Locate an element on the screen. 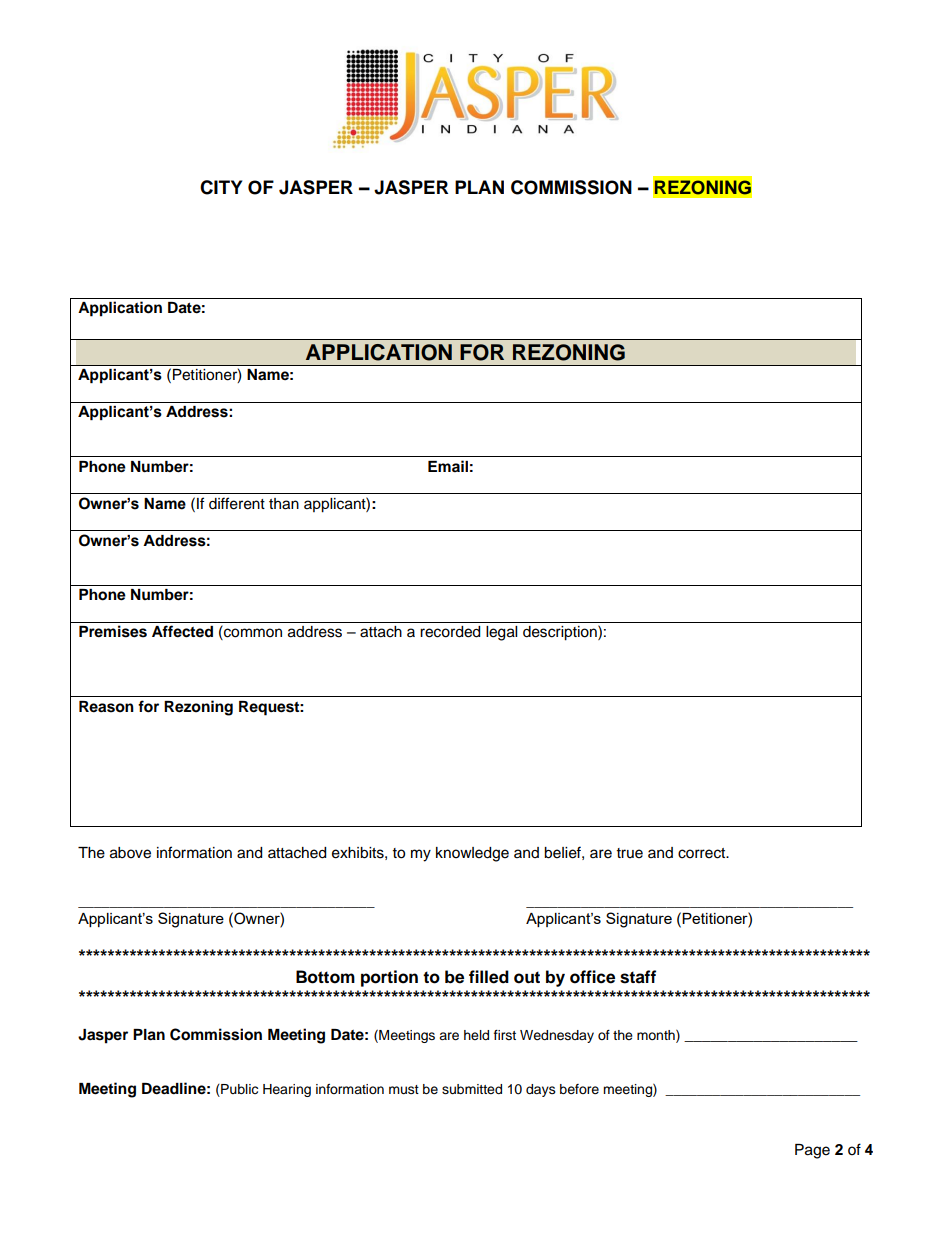 Image resolution: width=952 pixels, height=1233 pixels. true is located at coordinates (630, 853).
